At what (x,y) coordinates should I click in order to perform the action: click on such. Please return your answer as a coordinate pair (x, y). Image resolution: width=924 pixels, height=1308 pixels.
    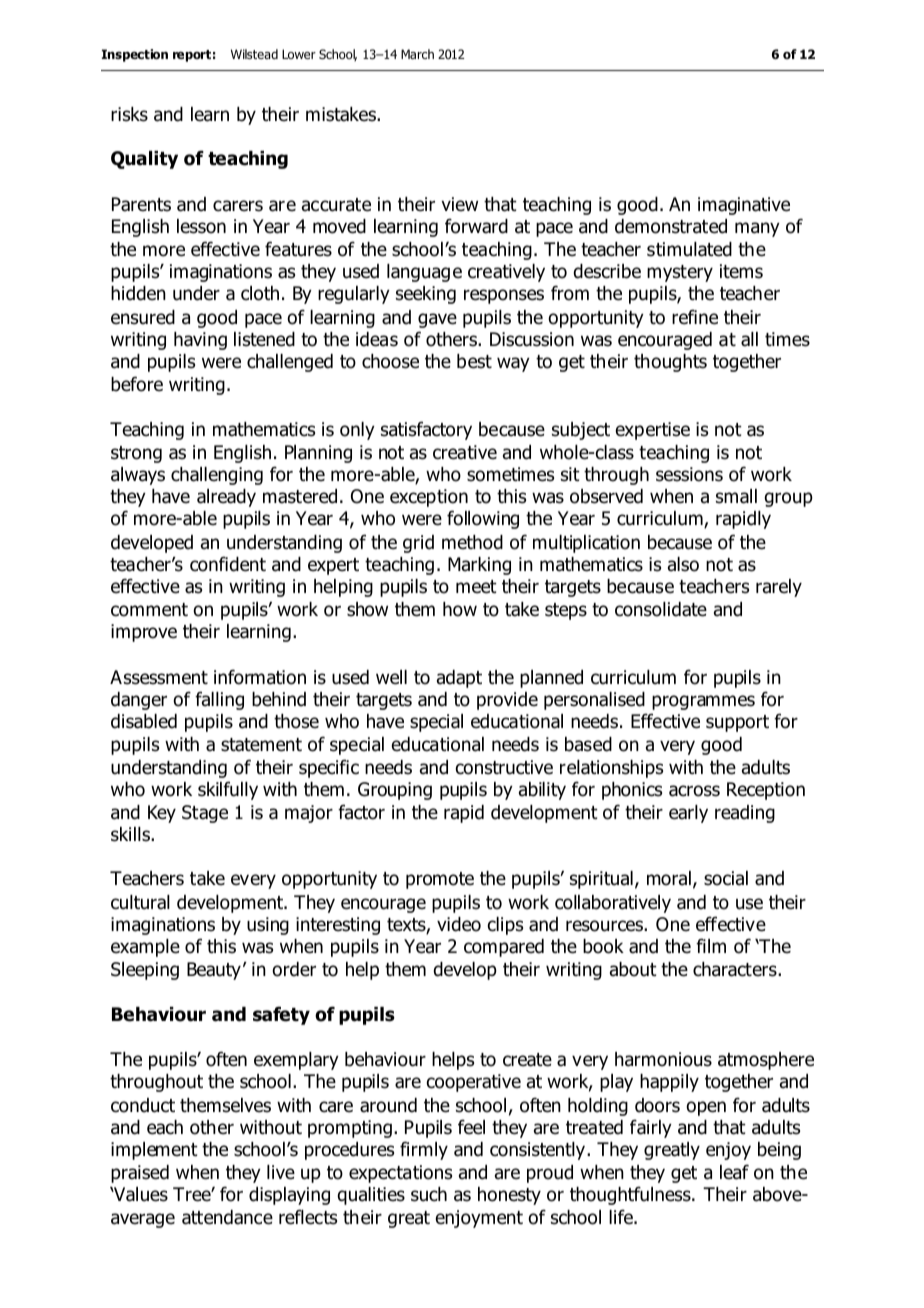
    Looking at the image, I should click on (429, 1194).
